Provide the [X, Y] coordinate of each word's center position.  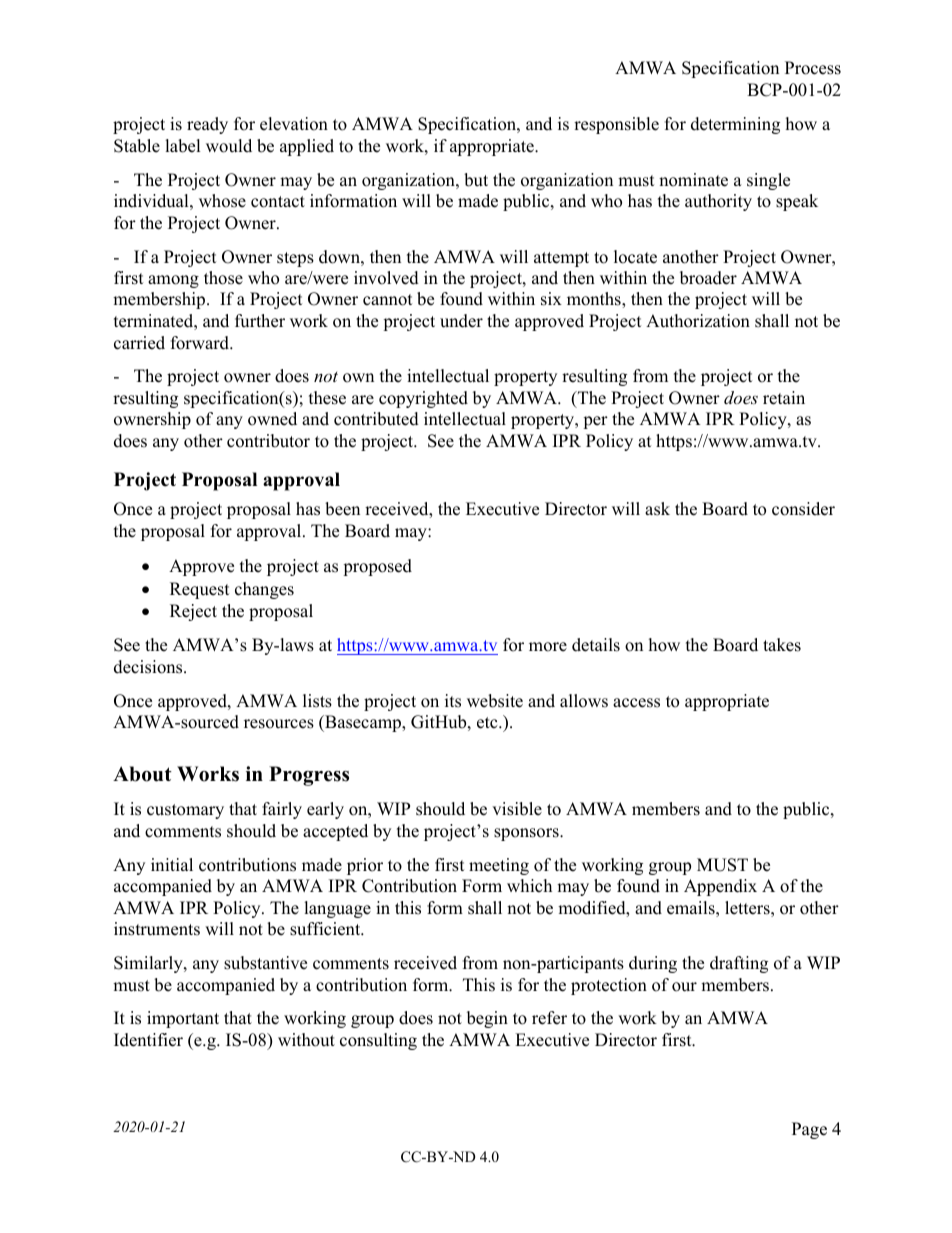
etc [488, 723]
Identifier [148, 1040]
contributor [268, 441]
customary [185, 811]
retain [784, 398]
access [636, 703]
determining [735, 125]
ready [207, 125]
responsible [616, 125]
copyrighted [423, 399]
